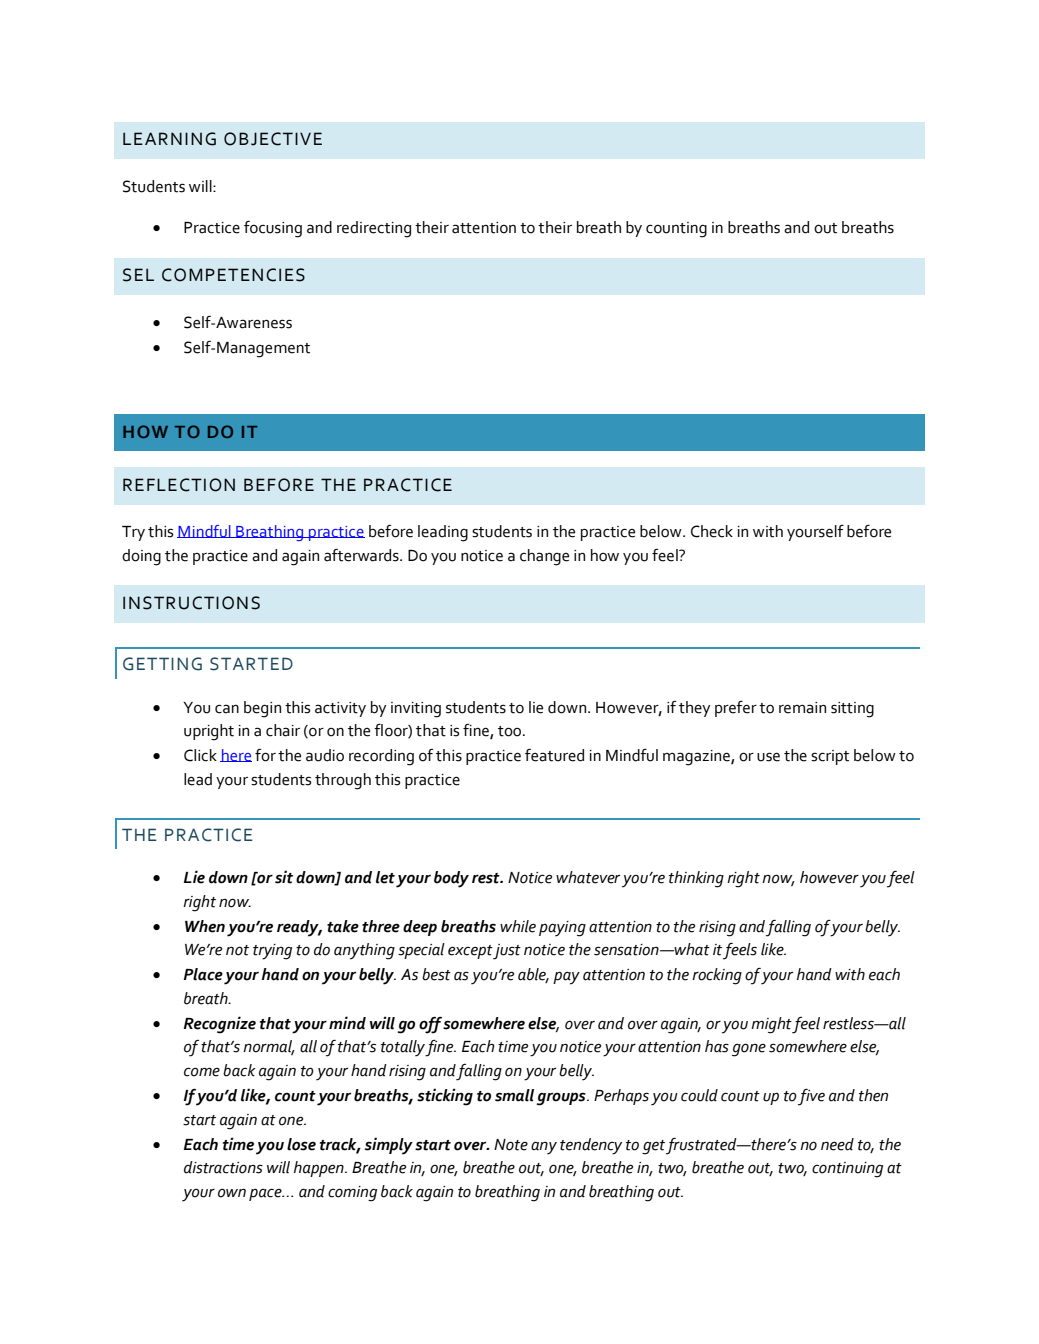 Image resolution: width=1039 pixels, height=1344 pixels. What do you see at coordinates (374, 229) in the image?
I see `redirecting` at bounding box center [374, 229].
